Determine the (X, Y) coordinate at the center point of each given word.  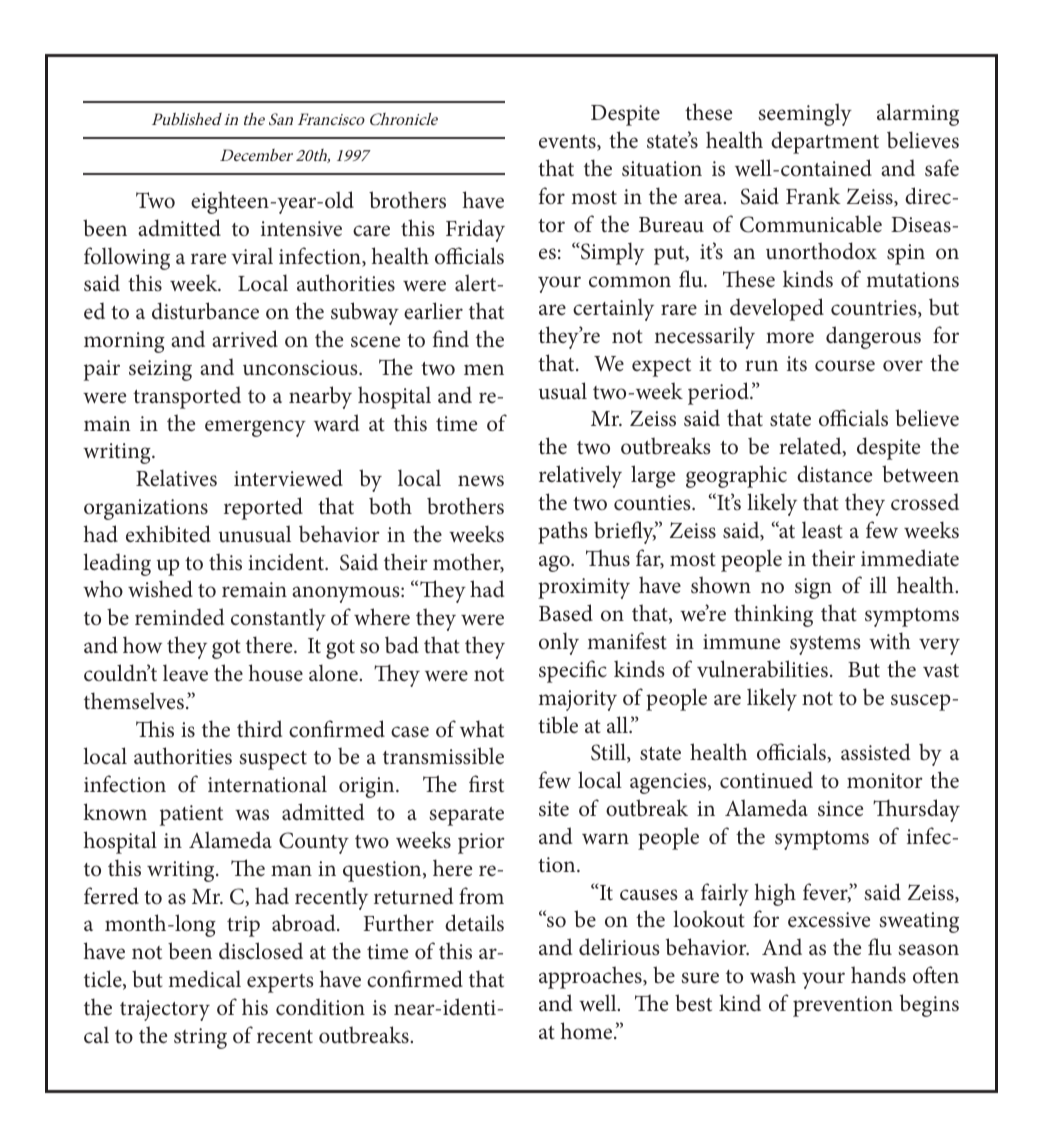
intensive (301, 229)
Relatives (176, 478)
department (825, 142)
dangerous (873, 337)
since (840, 809)
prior (481, 843)
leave (185, 673)
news (481, 481)
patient (191, 815)
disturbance (205, 311)
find (451, 338)
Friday (475, 230)
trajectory (165, 1010)
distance (834, 474)
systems (825, 645)
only (559, 643)
